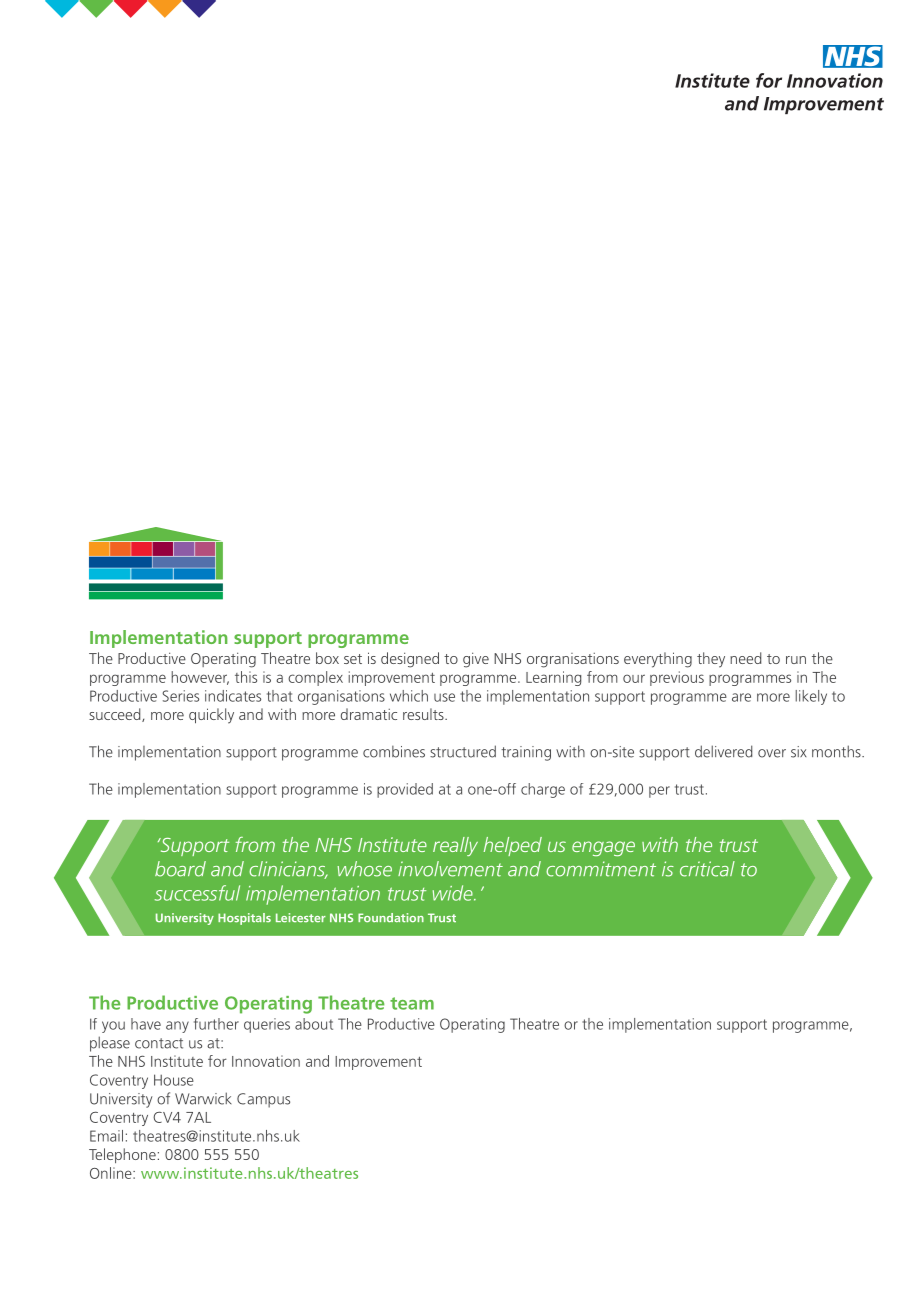  Describe the element at coordinates (463, 751) in the screenshot. I see `structured` at that location.
